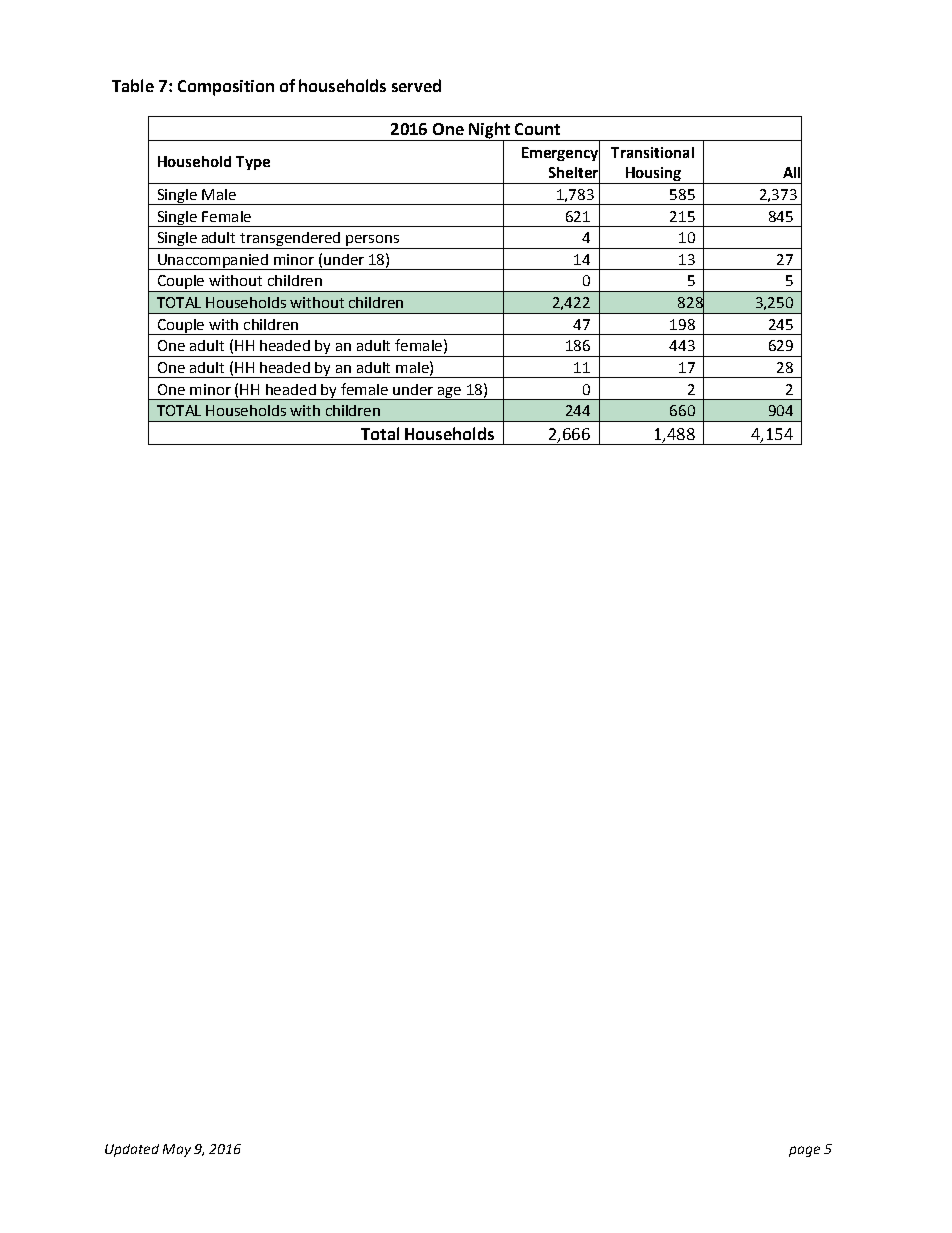 Image resolution: width=952 pixels, height=1233 pixels. I want to click on Unaccompanied, so click(213, 262).
